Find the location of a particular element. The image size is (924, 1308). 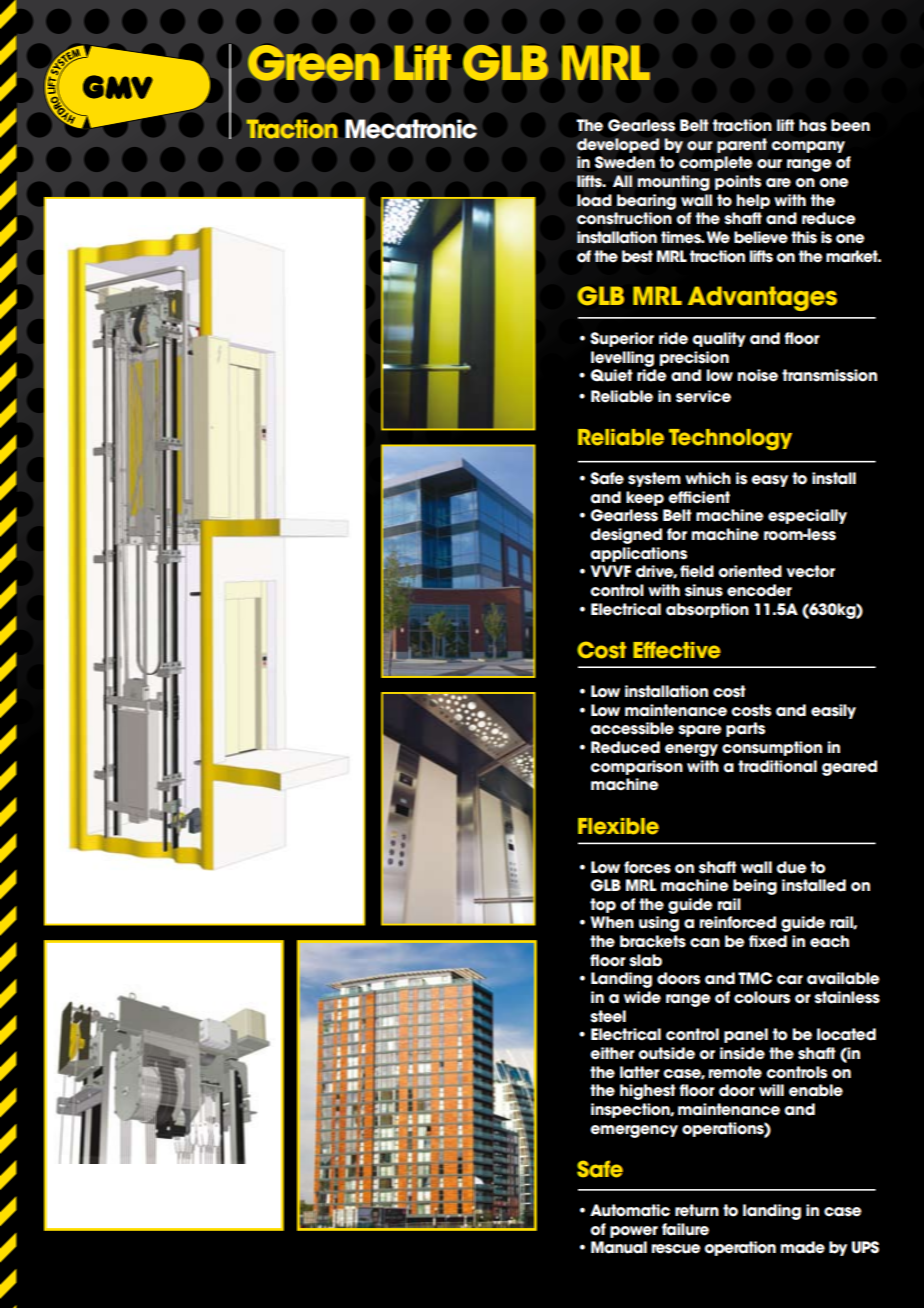

Manual is located at coordinates (619, 1247).
